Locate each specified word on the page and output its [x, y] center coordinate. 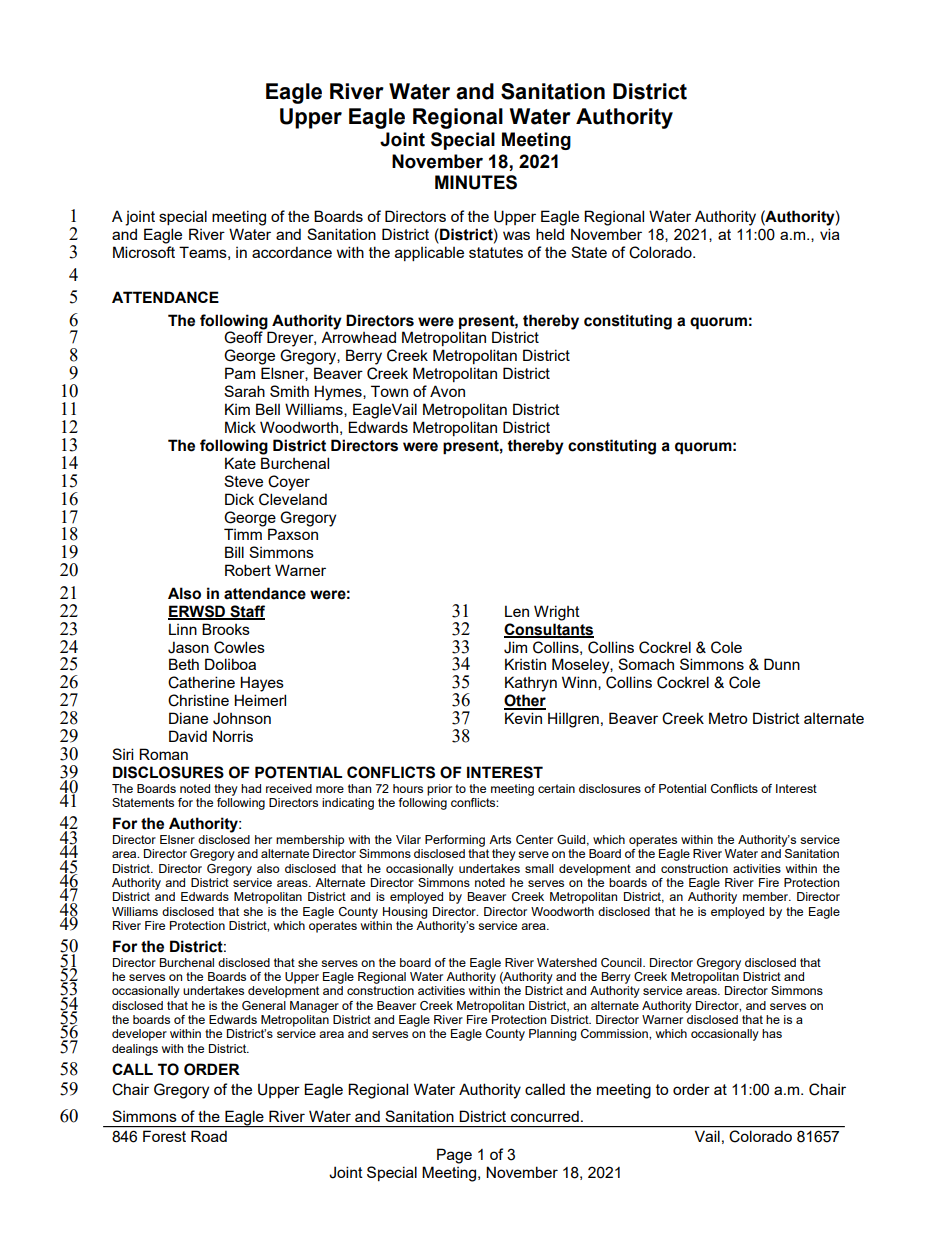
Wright [557, 613]
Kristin [525, 664]
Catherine [201, 682]
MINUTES [476, 182]
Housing [405, 913]
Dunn [782, 664]
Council [622, 963]
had [251, 788]
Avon [447, 391]
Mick [240, 427]
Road [209, 1136]
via [830, 234]
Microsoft [144, 252]
